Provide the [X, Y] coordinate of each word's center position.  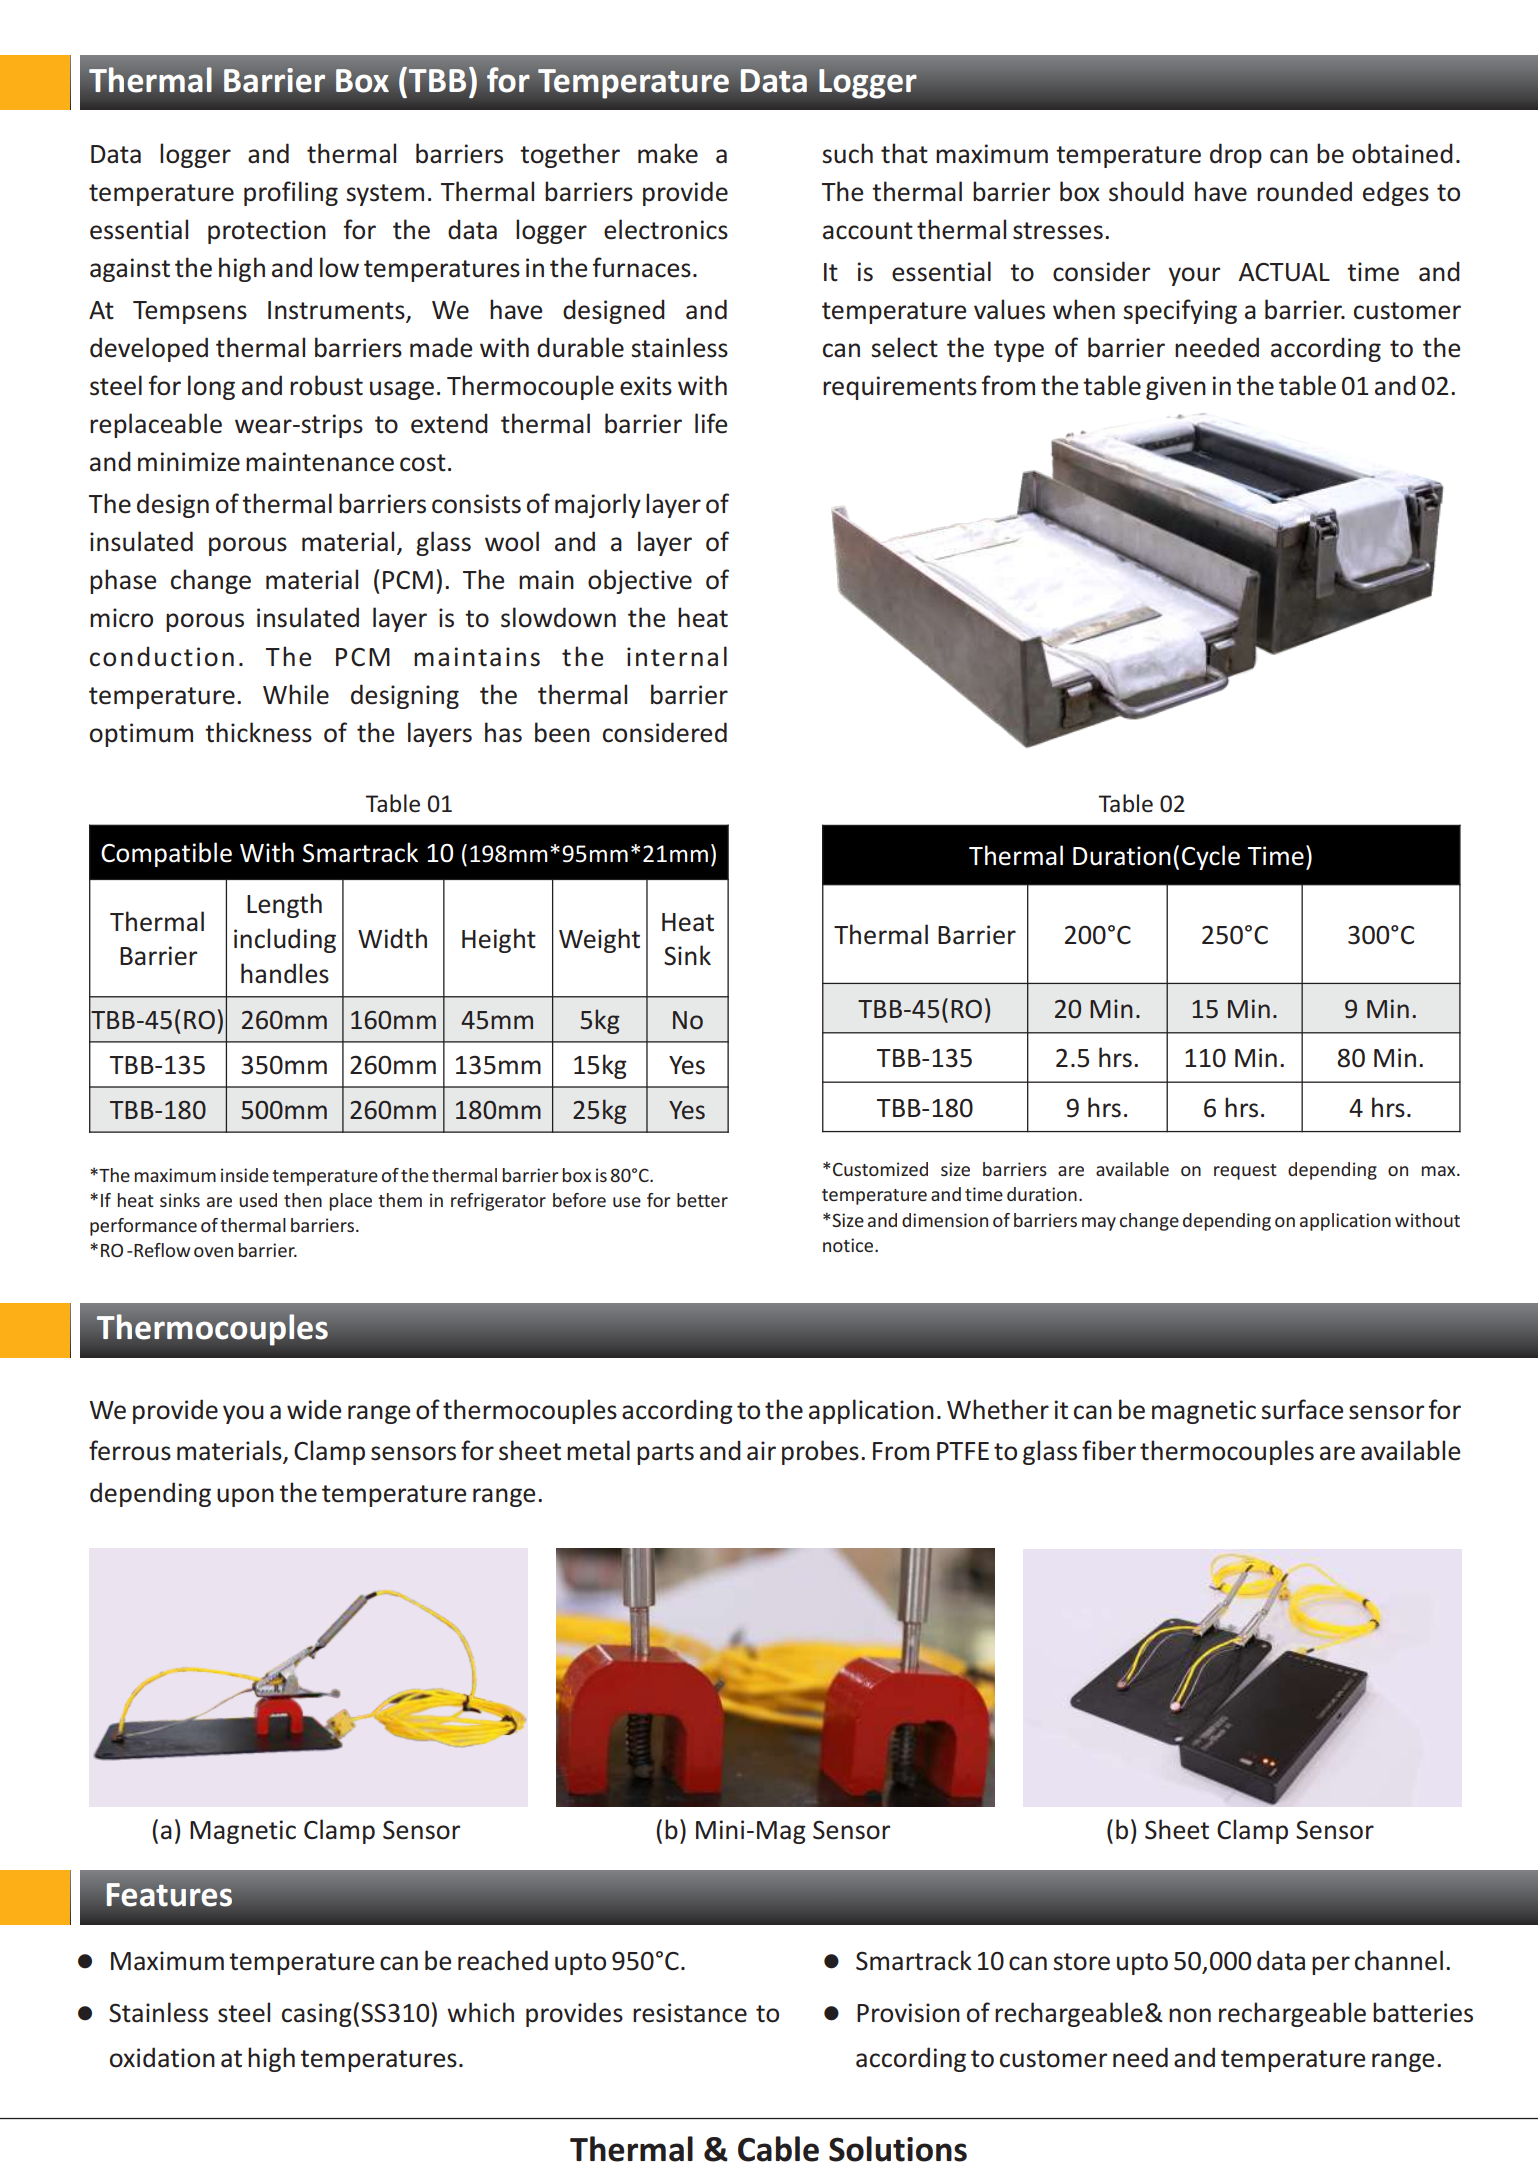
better [702, 1200]
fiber [1109, 1450]
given [1176, 388]
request [1245, 1172]
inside [245, 1175]
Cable [778, 2149]
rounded [1304, 191]
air [761, 1451]
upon [245, 1497]
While [296, 694]
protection [267, 232]
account [868, 231]
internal [677, 656]
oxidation [162, 2057]
